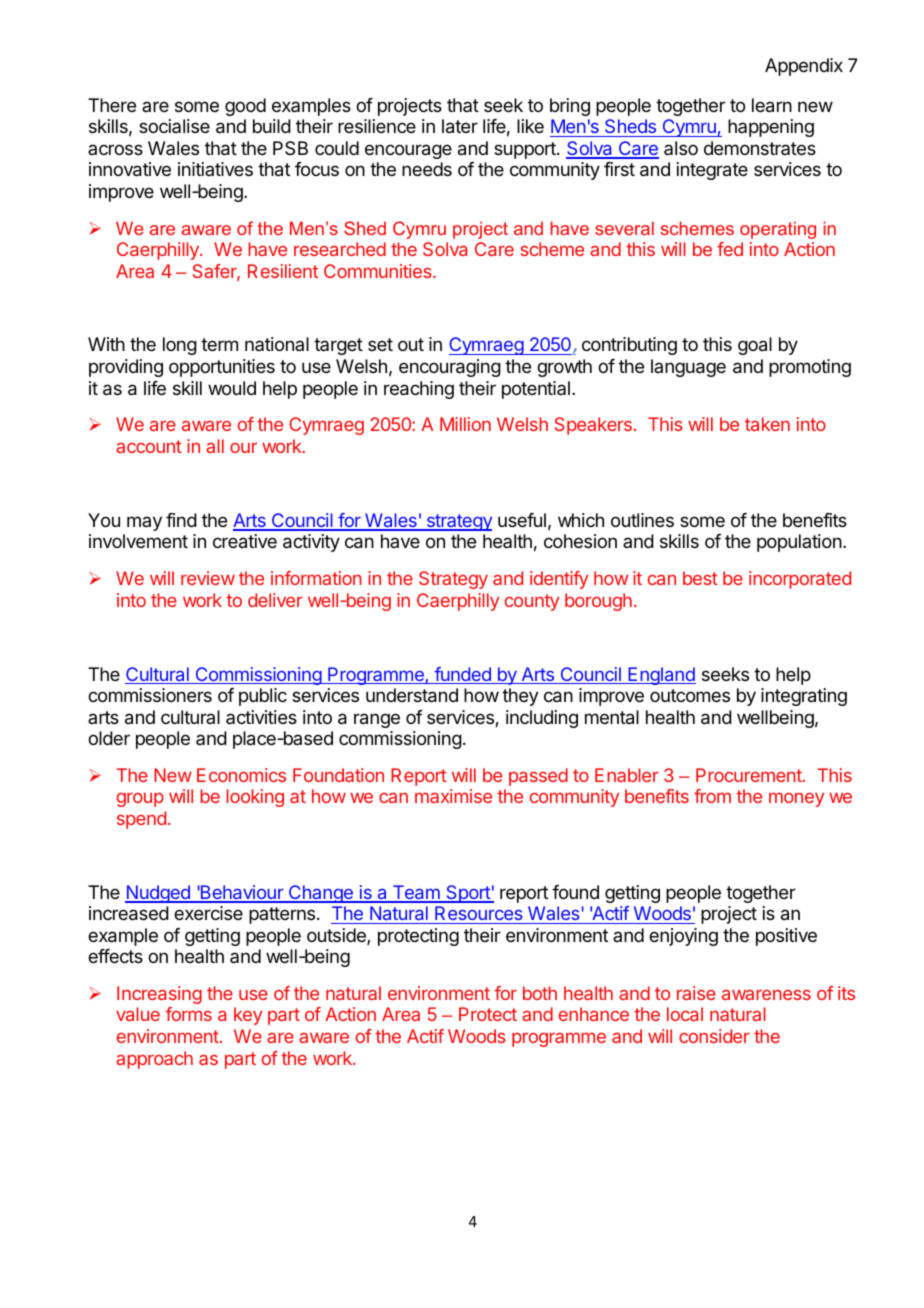  Describe the element at coordinates (208, 578) in the image. I see `review` at that location.
